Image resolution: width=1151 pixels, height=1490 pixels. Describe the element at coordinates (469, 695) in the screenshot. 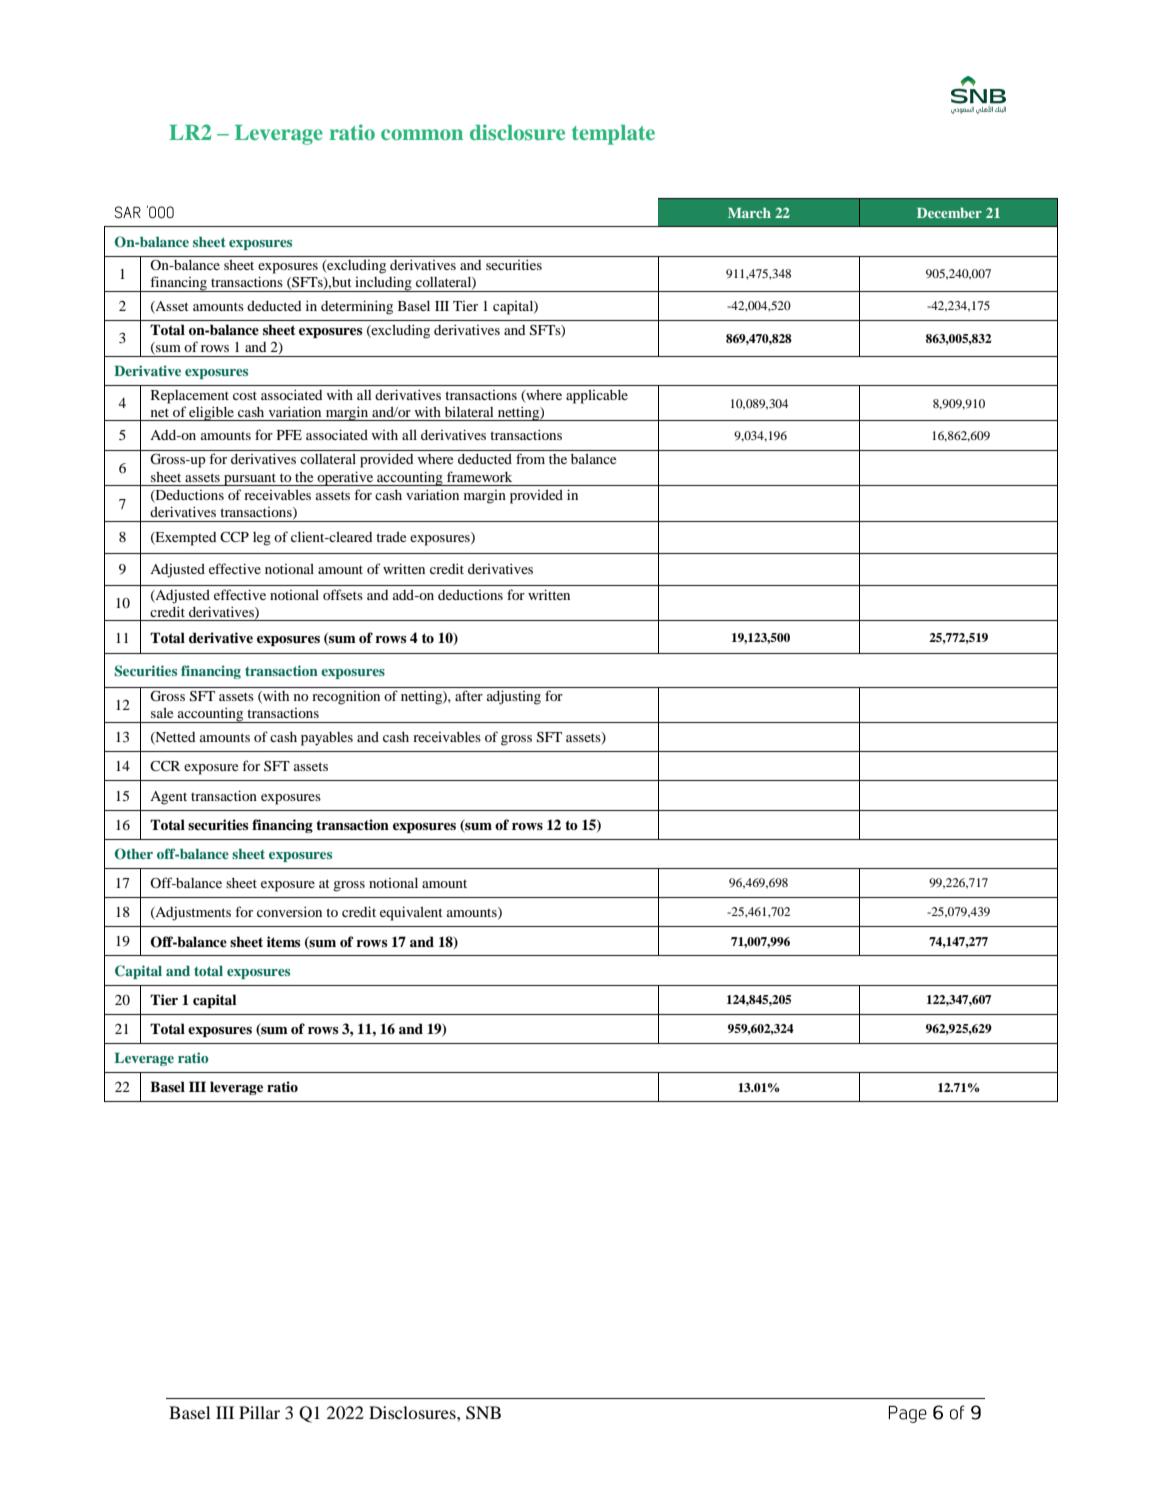

I see `after` at that location.
